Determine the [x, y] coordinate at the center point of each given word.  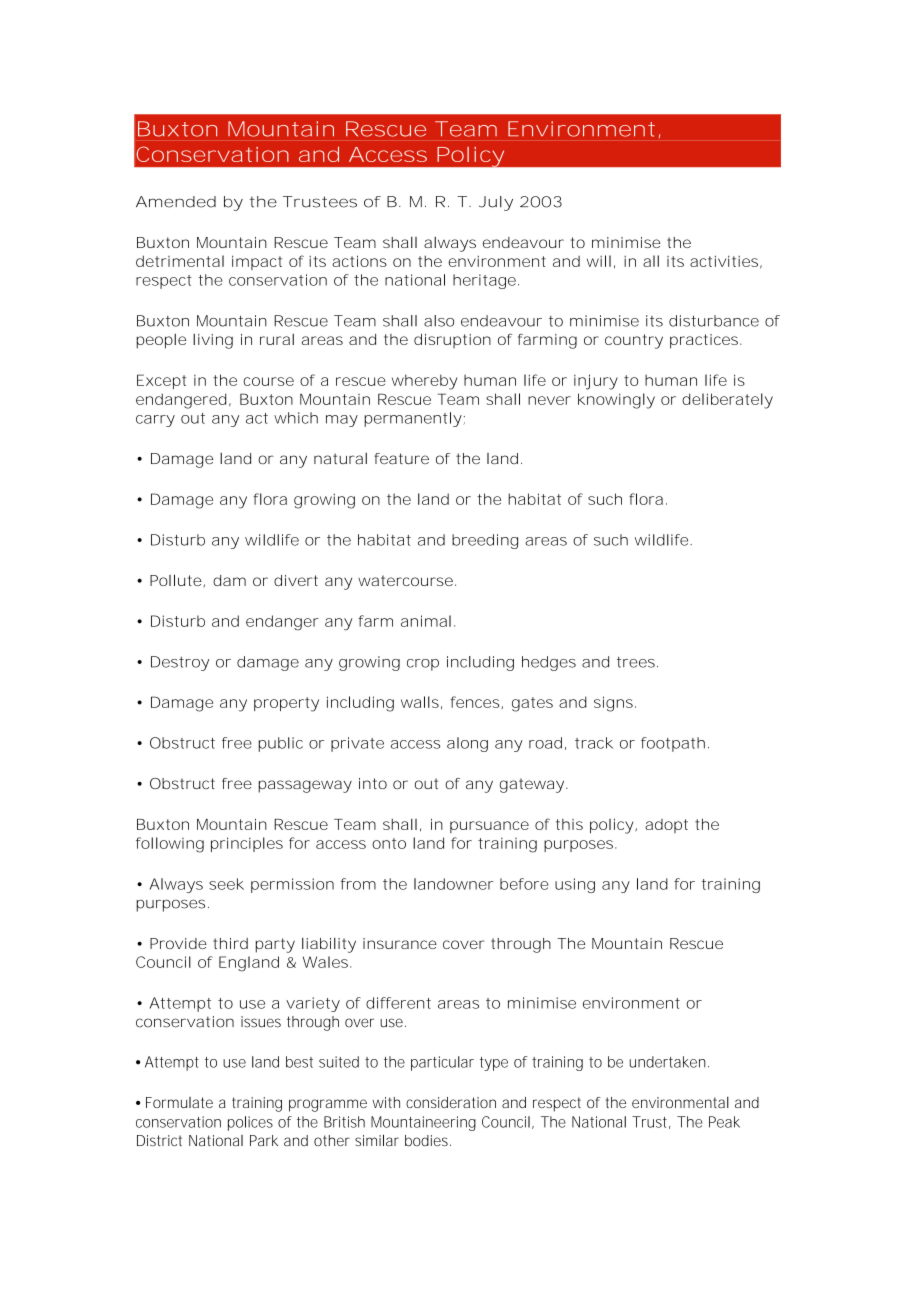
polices [250, 1123]
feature [401, 459]
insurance [400, 943]
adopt [666, 826]
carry [155, 421]
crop [423, 665]
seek [226, 884]
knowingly [616, 401]
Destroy [180, 663]
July [496, 203]
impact [257, 262]
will [599, 261]
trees [636, 662]
